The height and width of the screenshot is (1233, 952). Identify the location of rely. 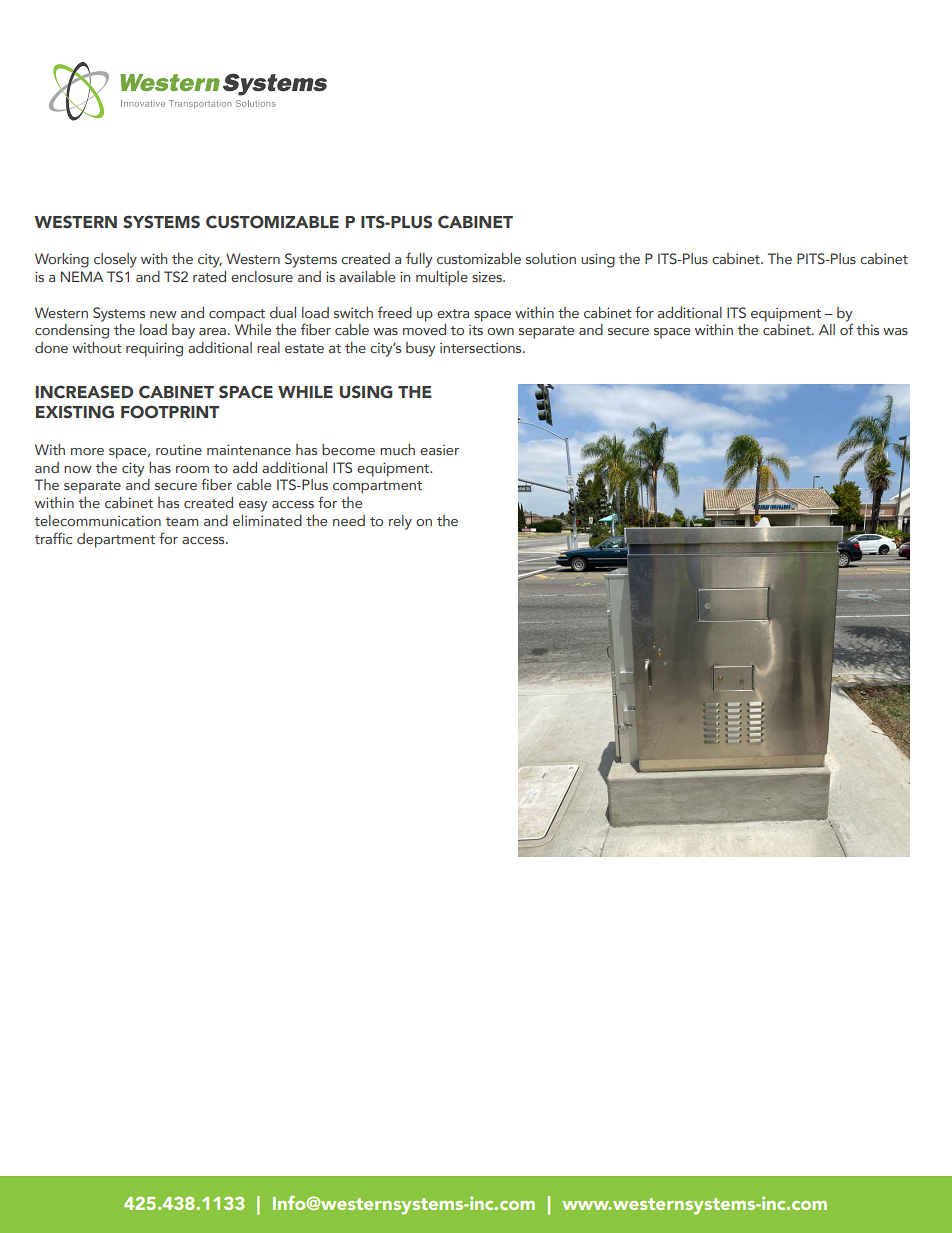
(400, 522).
